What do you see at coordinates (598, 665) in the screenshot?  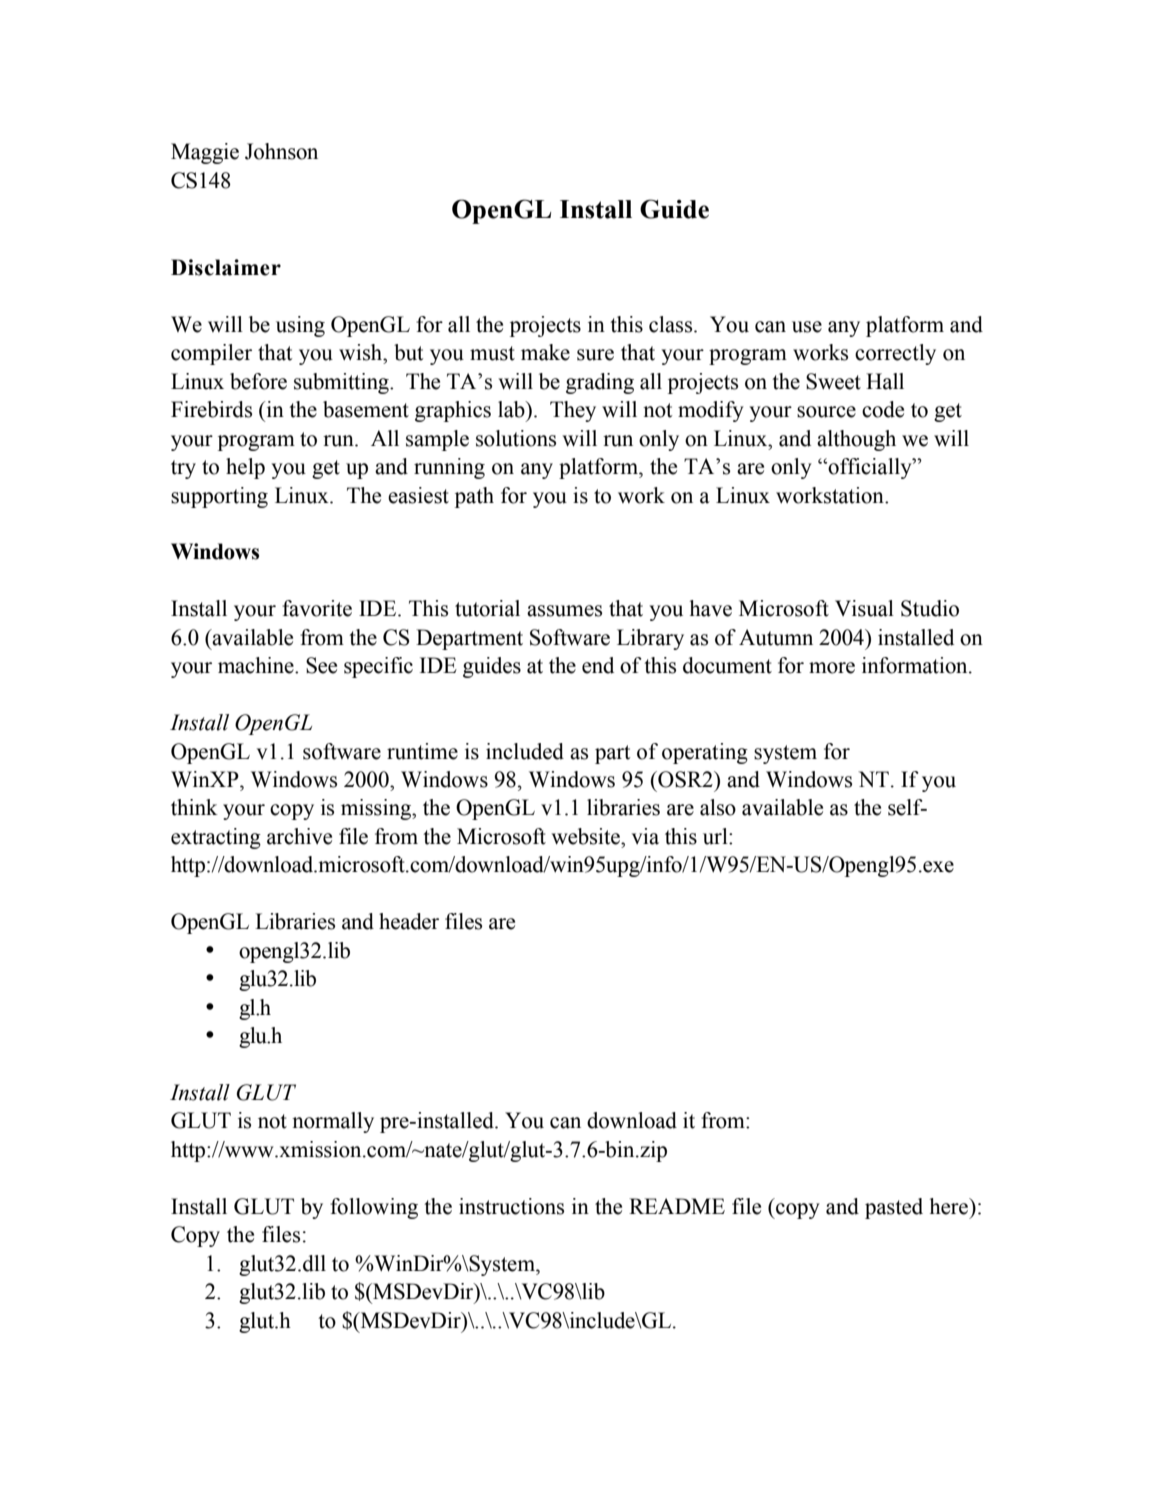 I see `end` at bounding box center [598, 665].
